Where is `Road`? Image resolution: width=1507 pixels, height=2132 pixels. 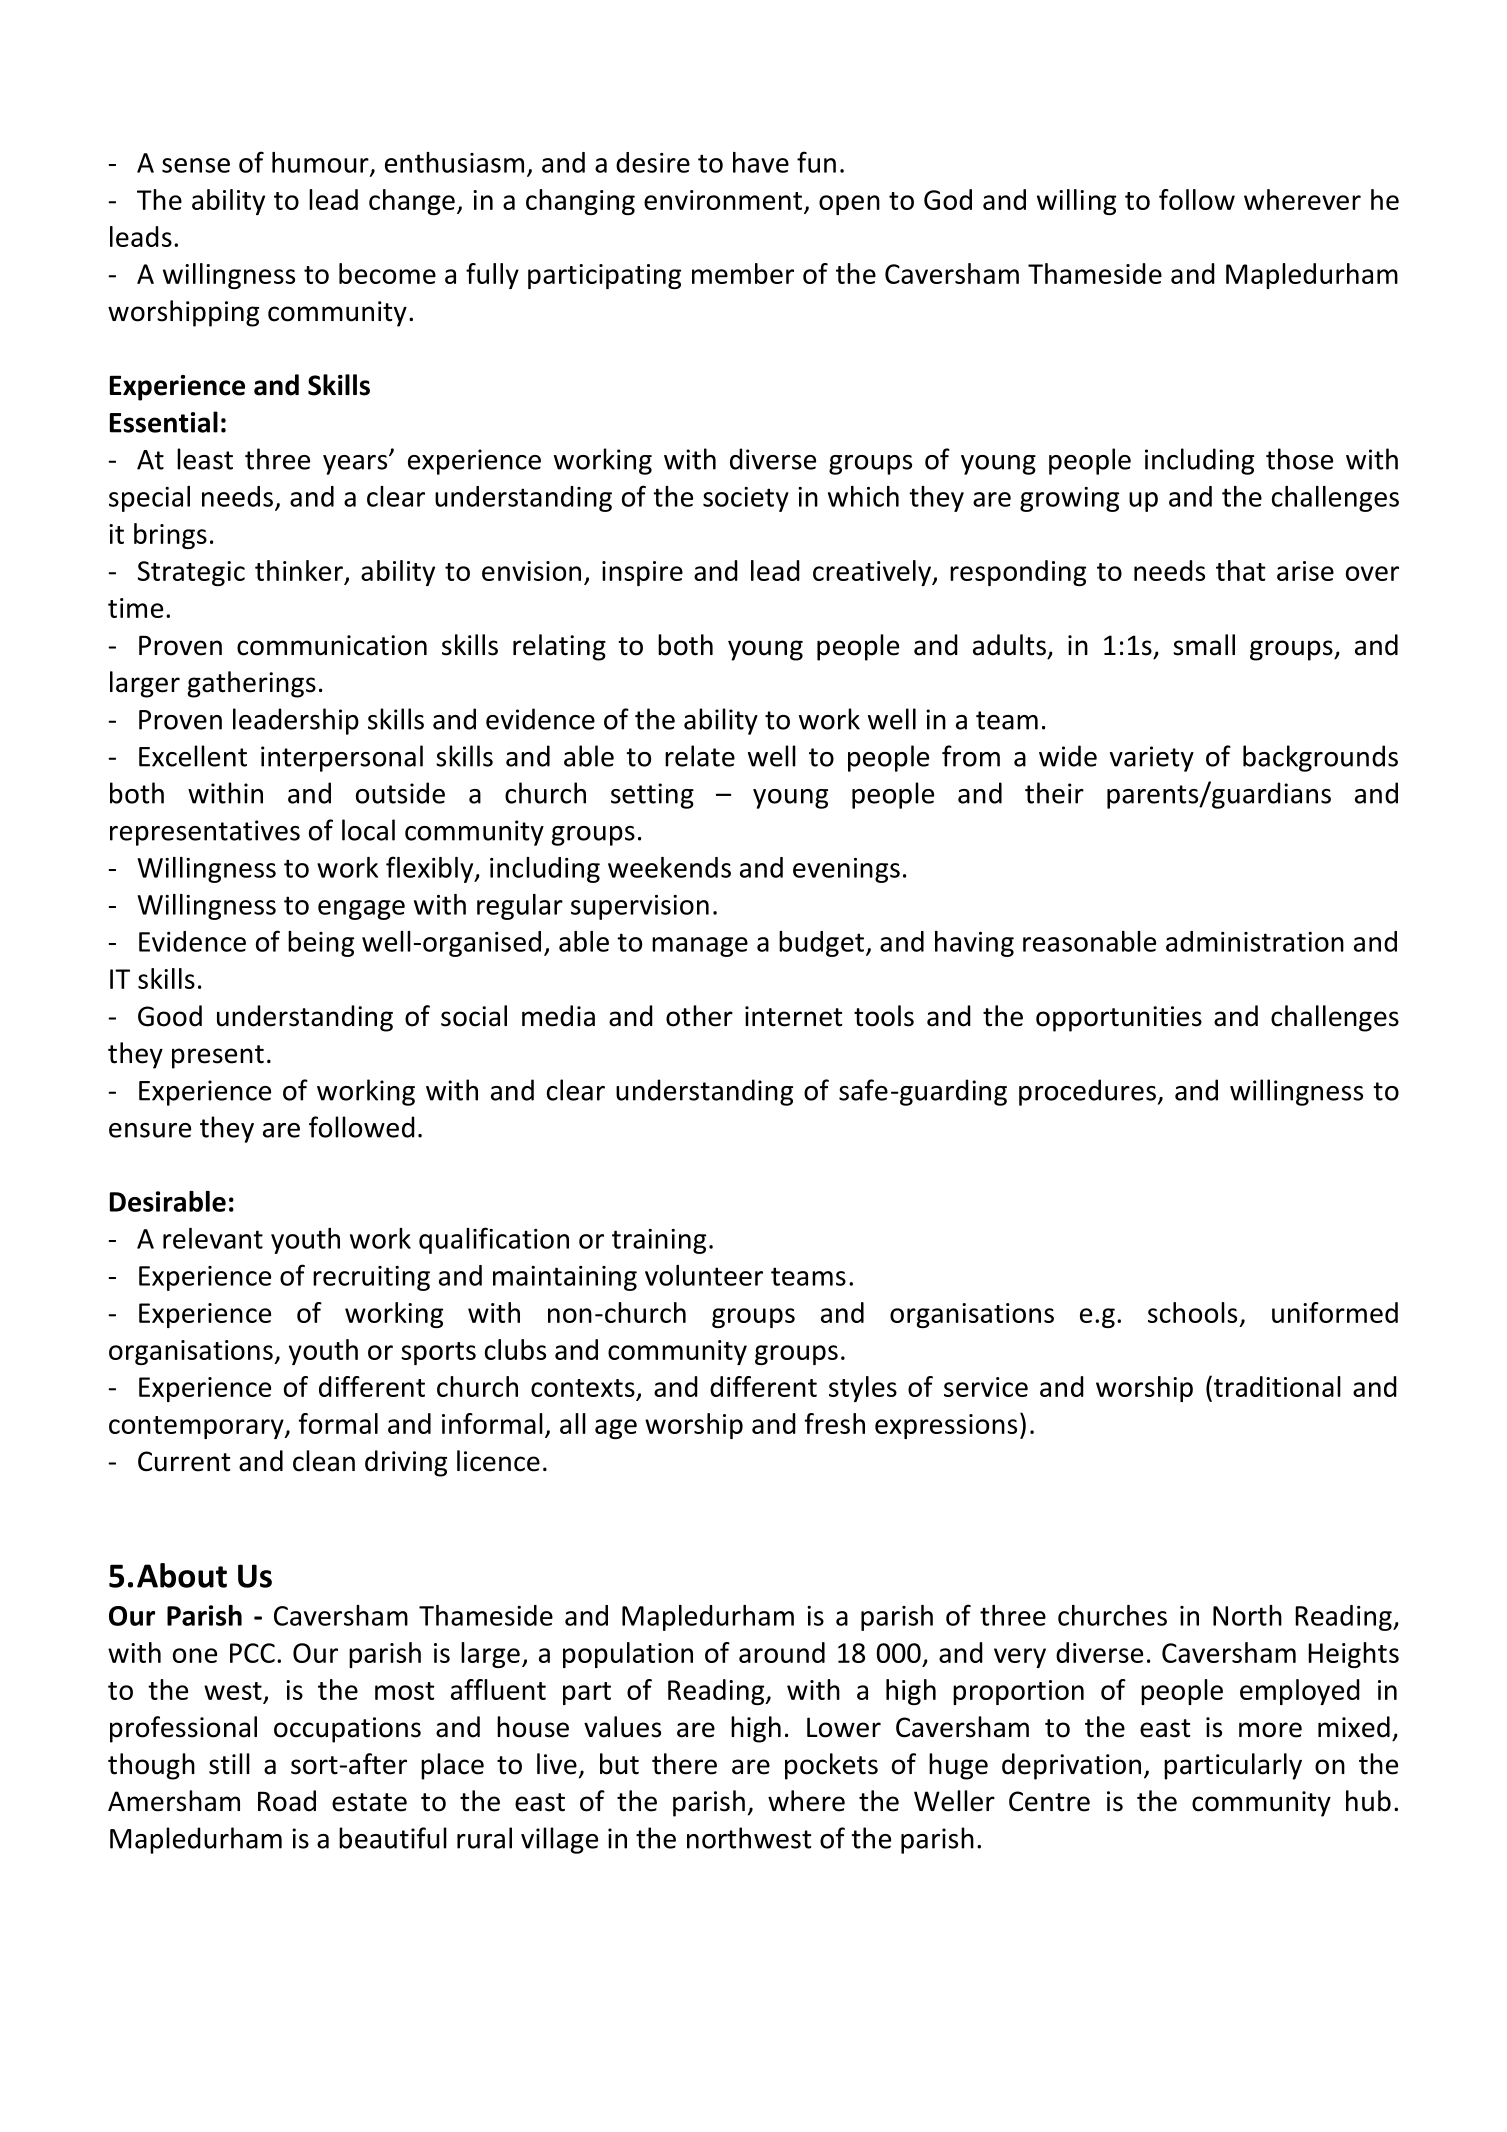
Road is located at coordinates (287, 1801).
